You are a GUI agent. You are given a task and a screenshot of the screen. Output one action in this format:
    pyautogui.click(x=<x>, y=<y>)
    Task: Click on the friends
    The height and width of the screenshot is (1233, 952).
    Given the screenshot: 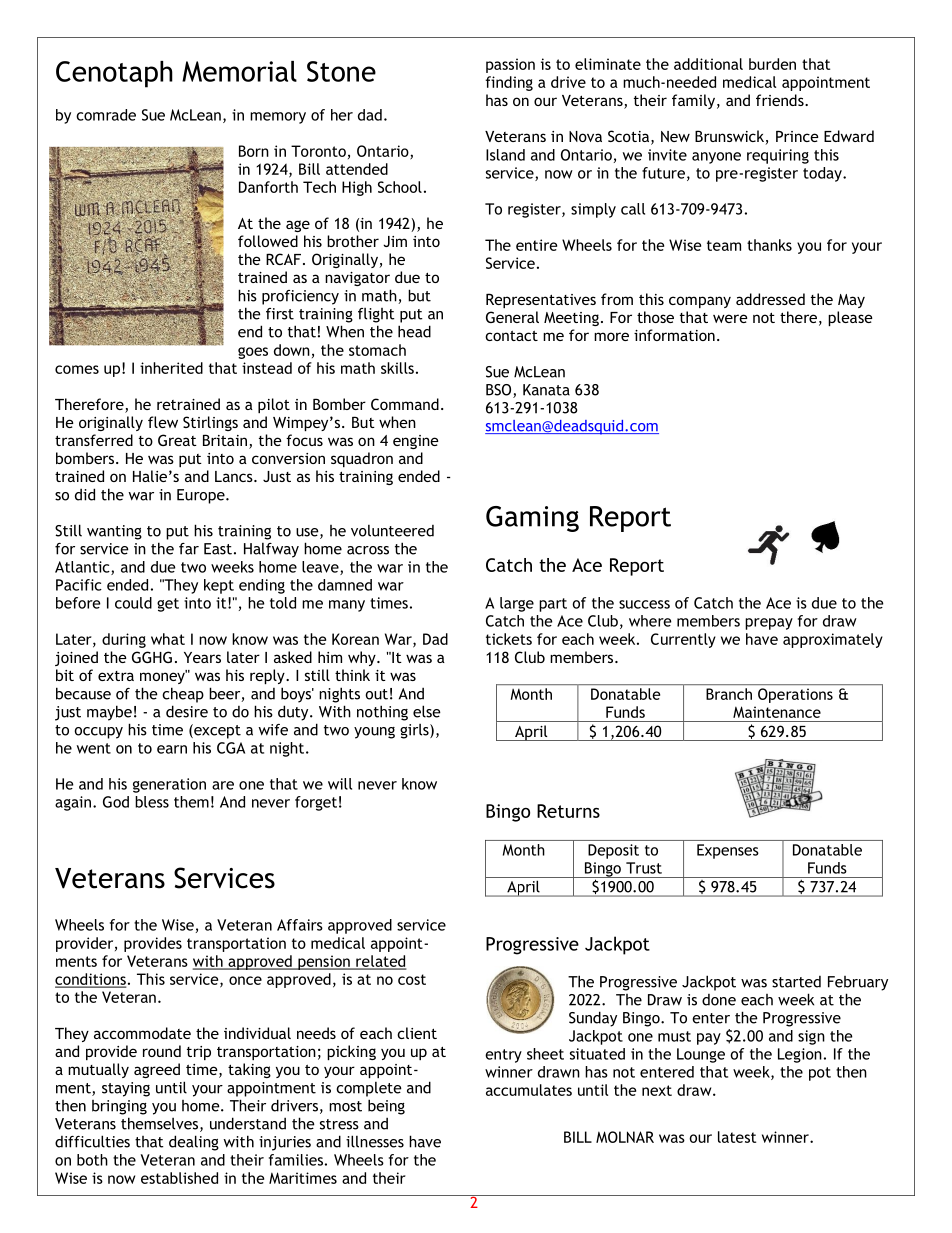 What is the action you would take?
    pyautogui.click(x=781, y=100)
